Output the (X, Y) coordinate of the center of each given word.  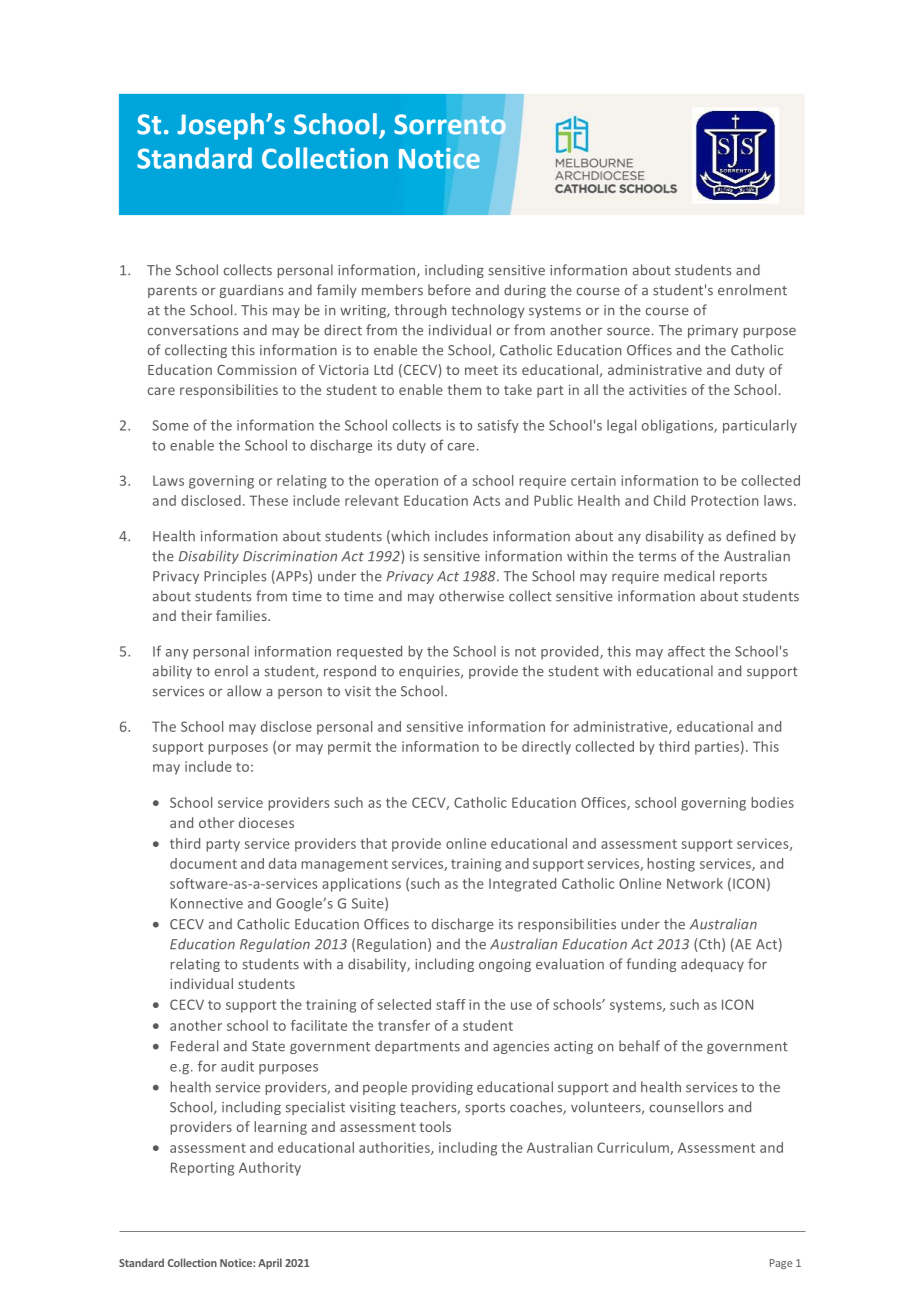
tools (435, 1126)
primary (713, 331)
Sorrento (450, 124)
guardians (251, 291)
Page (781, 1264)
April (270, 1263)
